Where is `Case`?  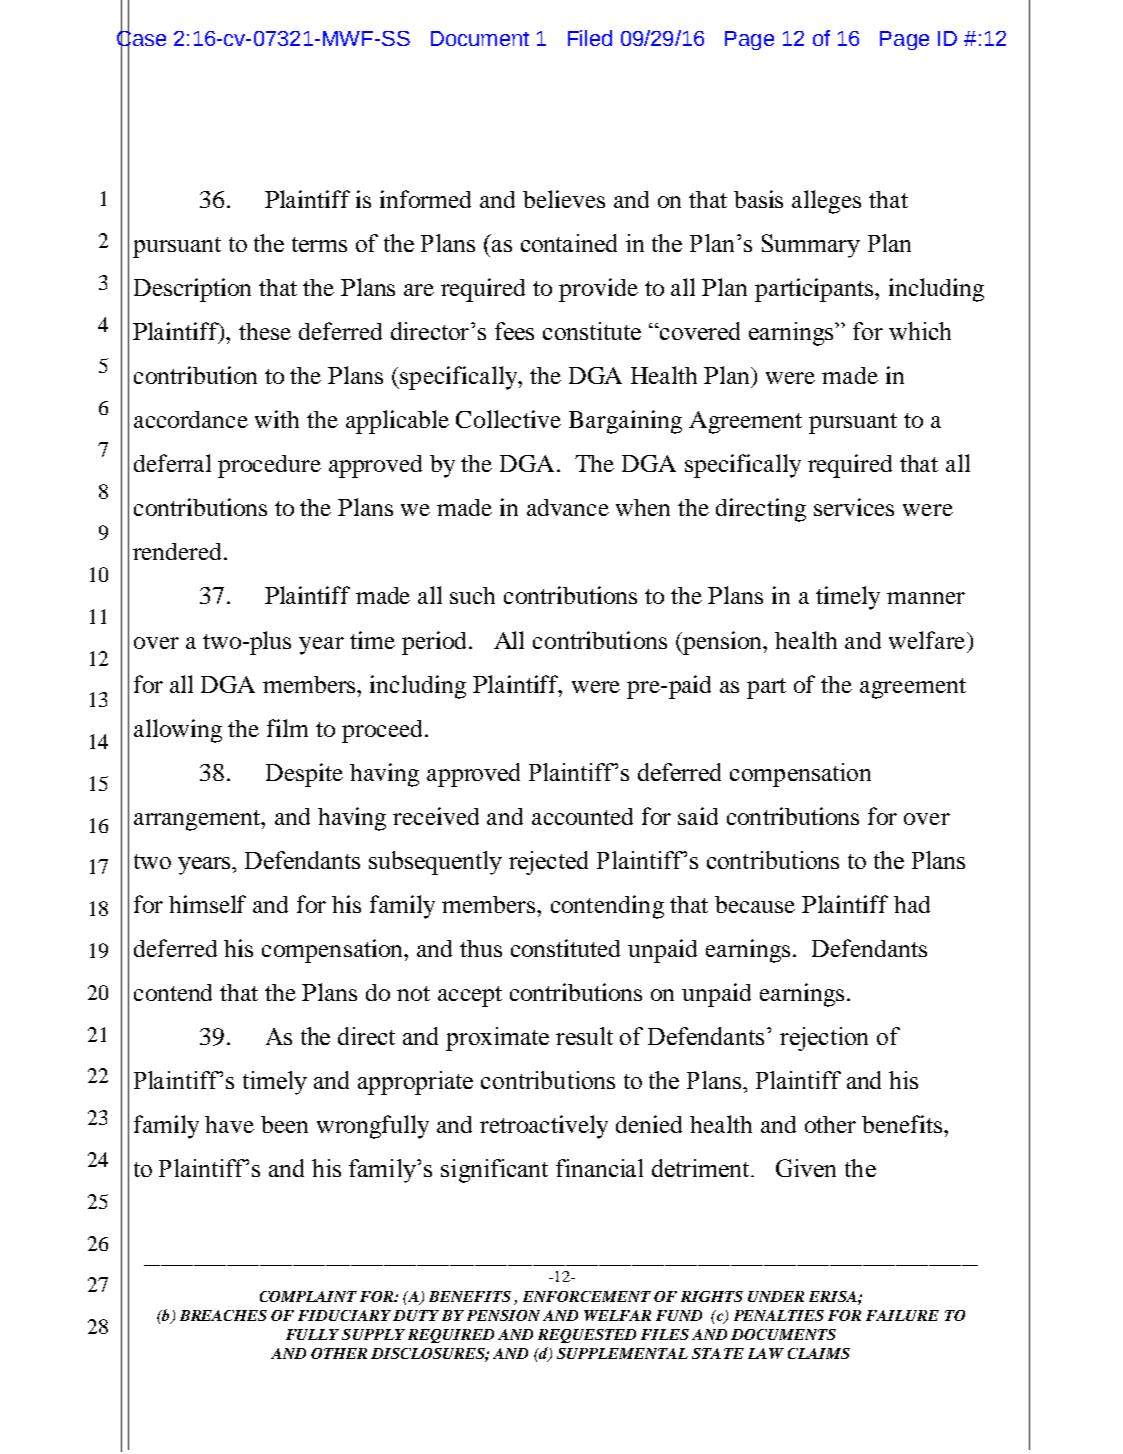 Case is located at coordinates (141, 38).
